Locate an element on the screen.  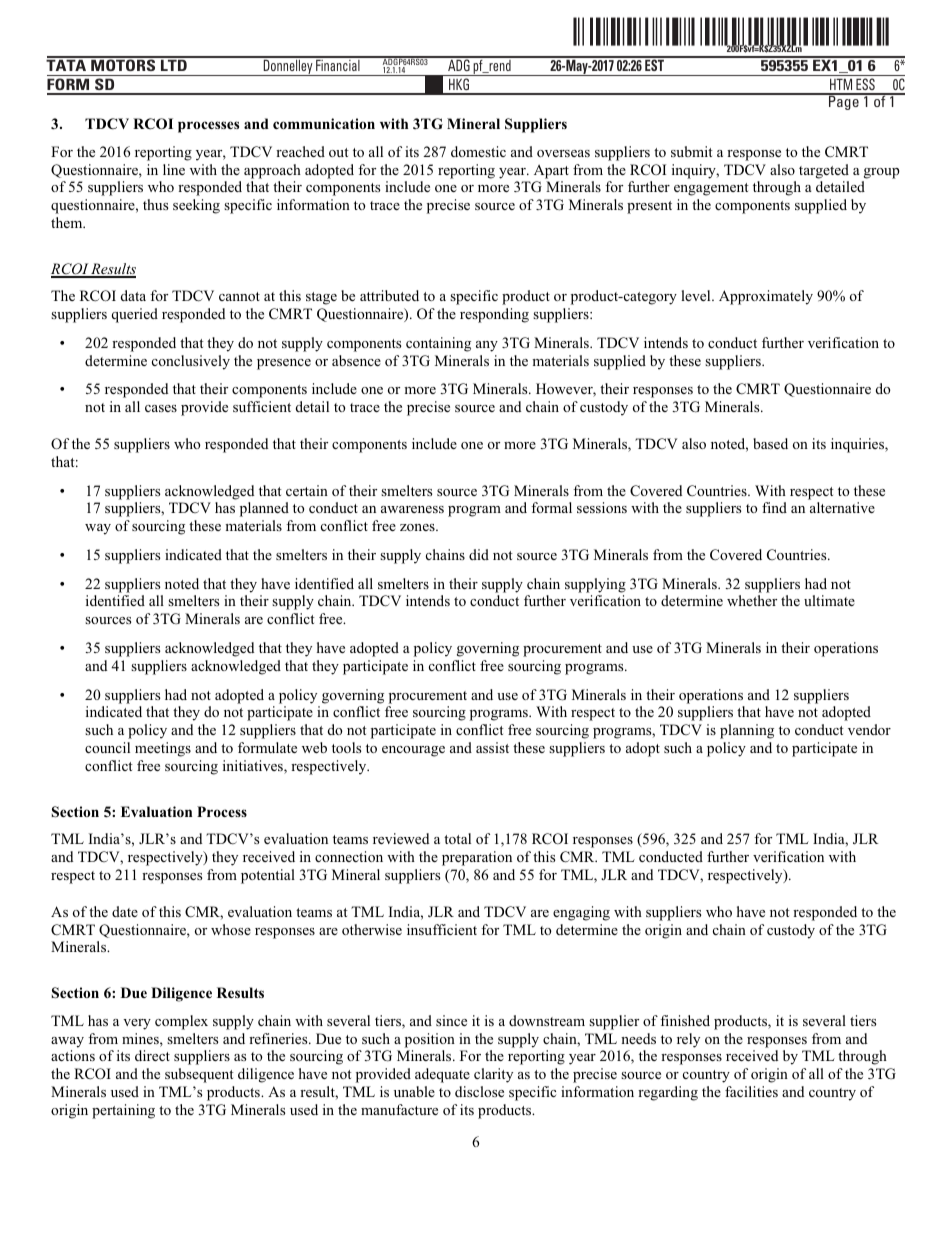
did is located at coordinates (479, 554).
